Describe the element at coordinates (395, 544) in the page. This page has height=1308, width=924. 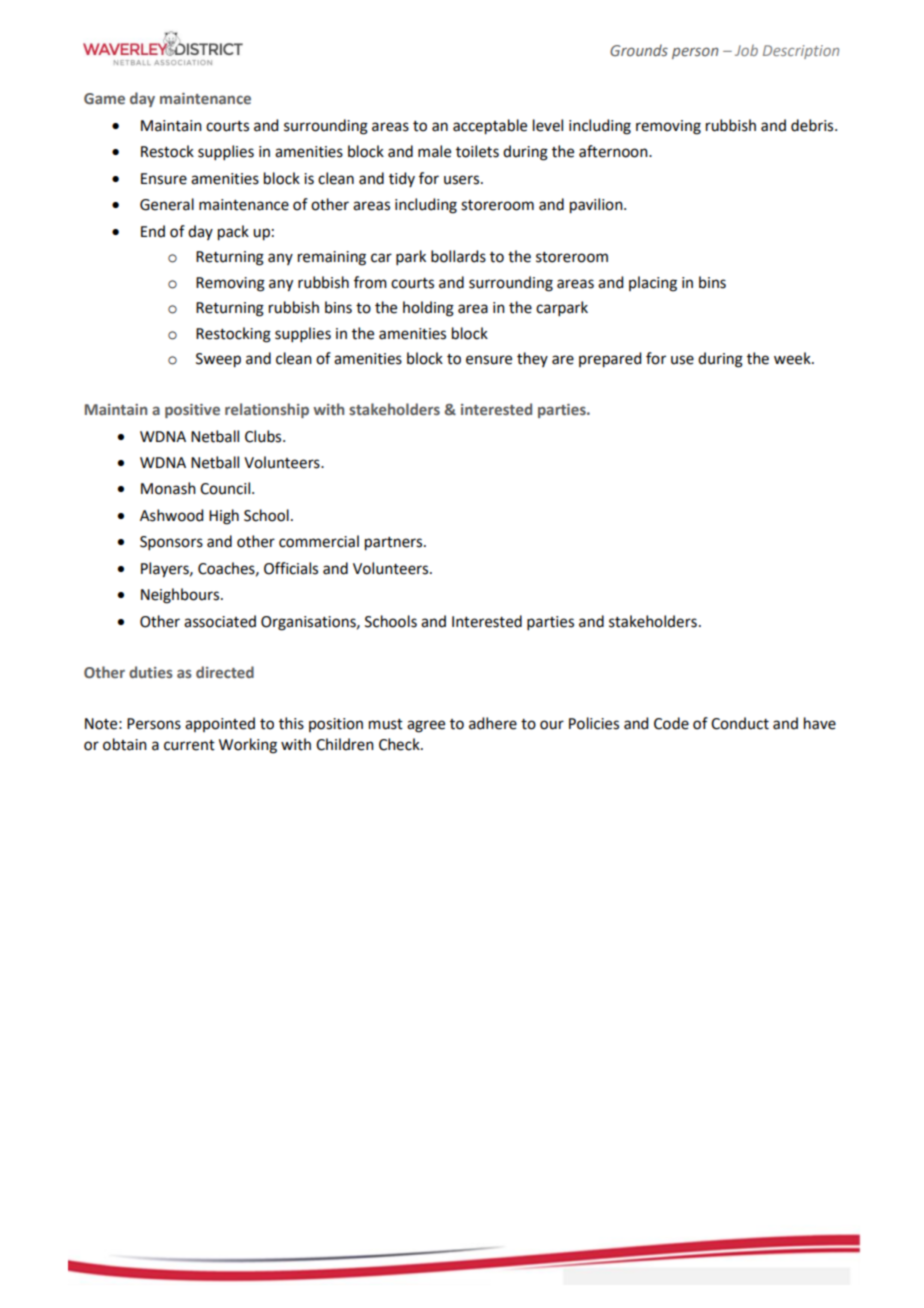
I see `partners` at that location.
